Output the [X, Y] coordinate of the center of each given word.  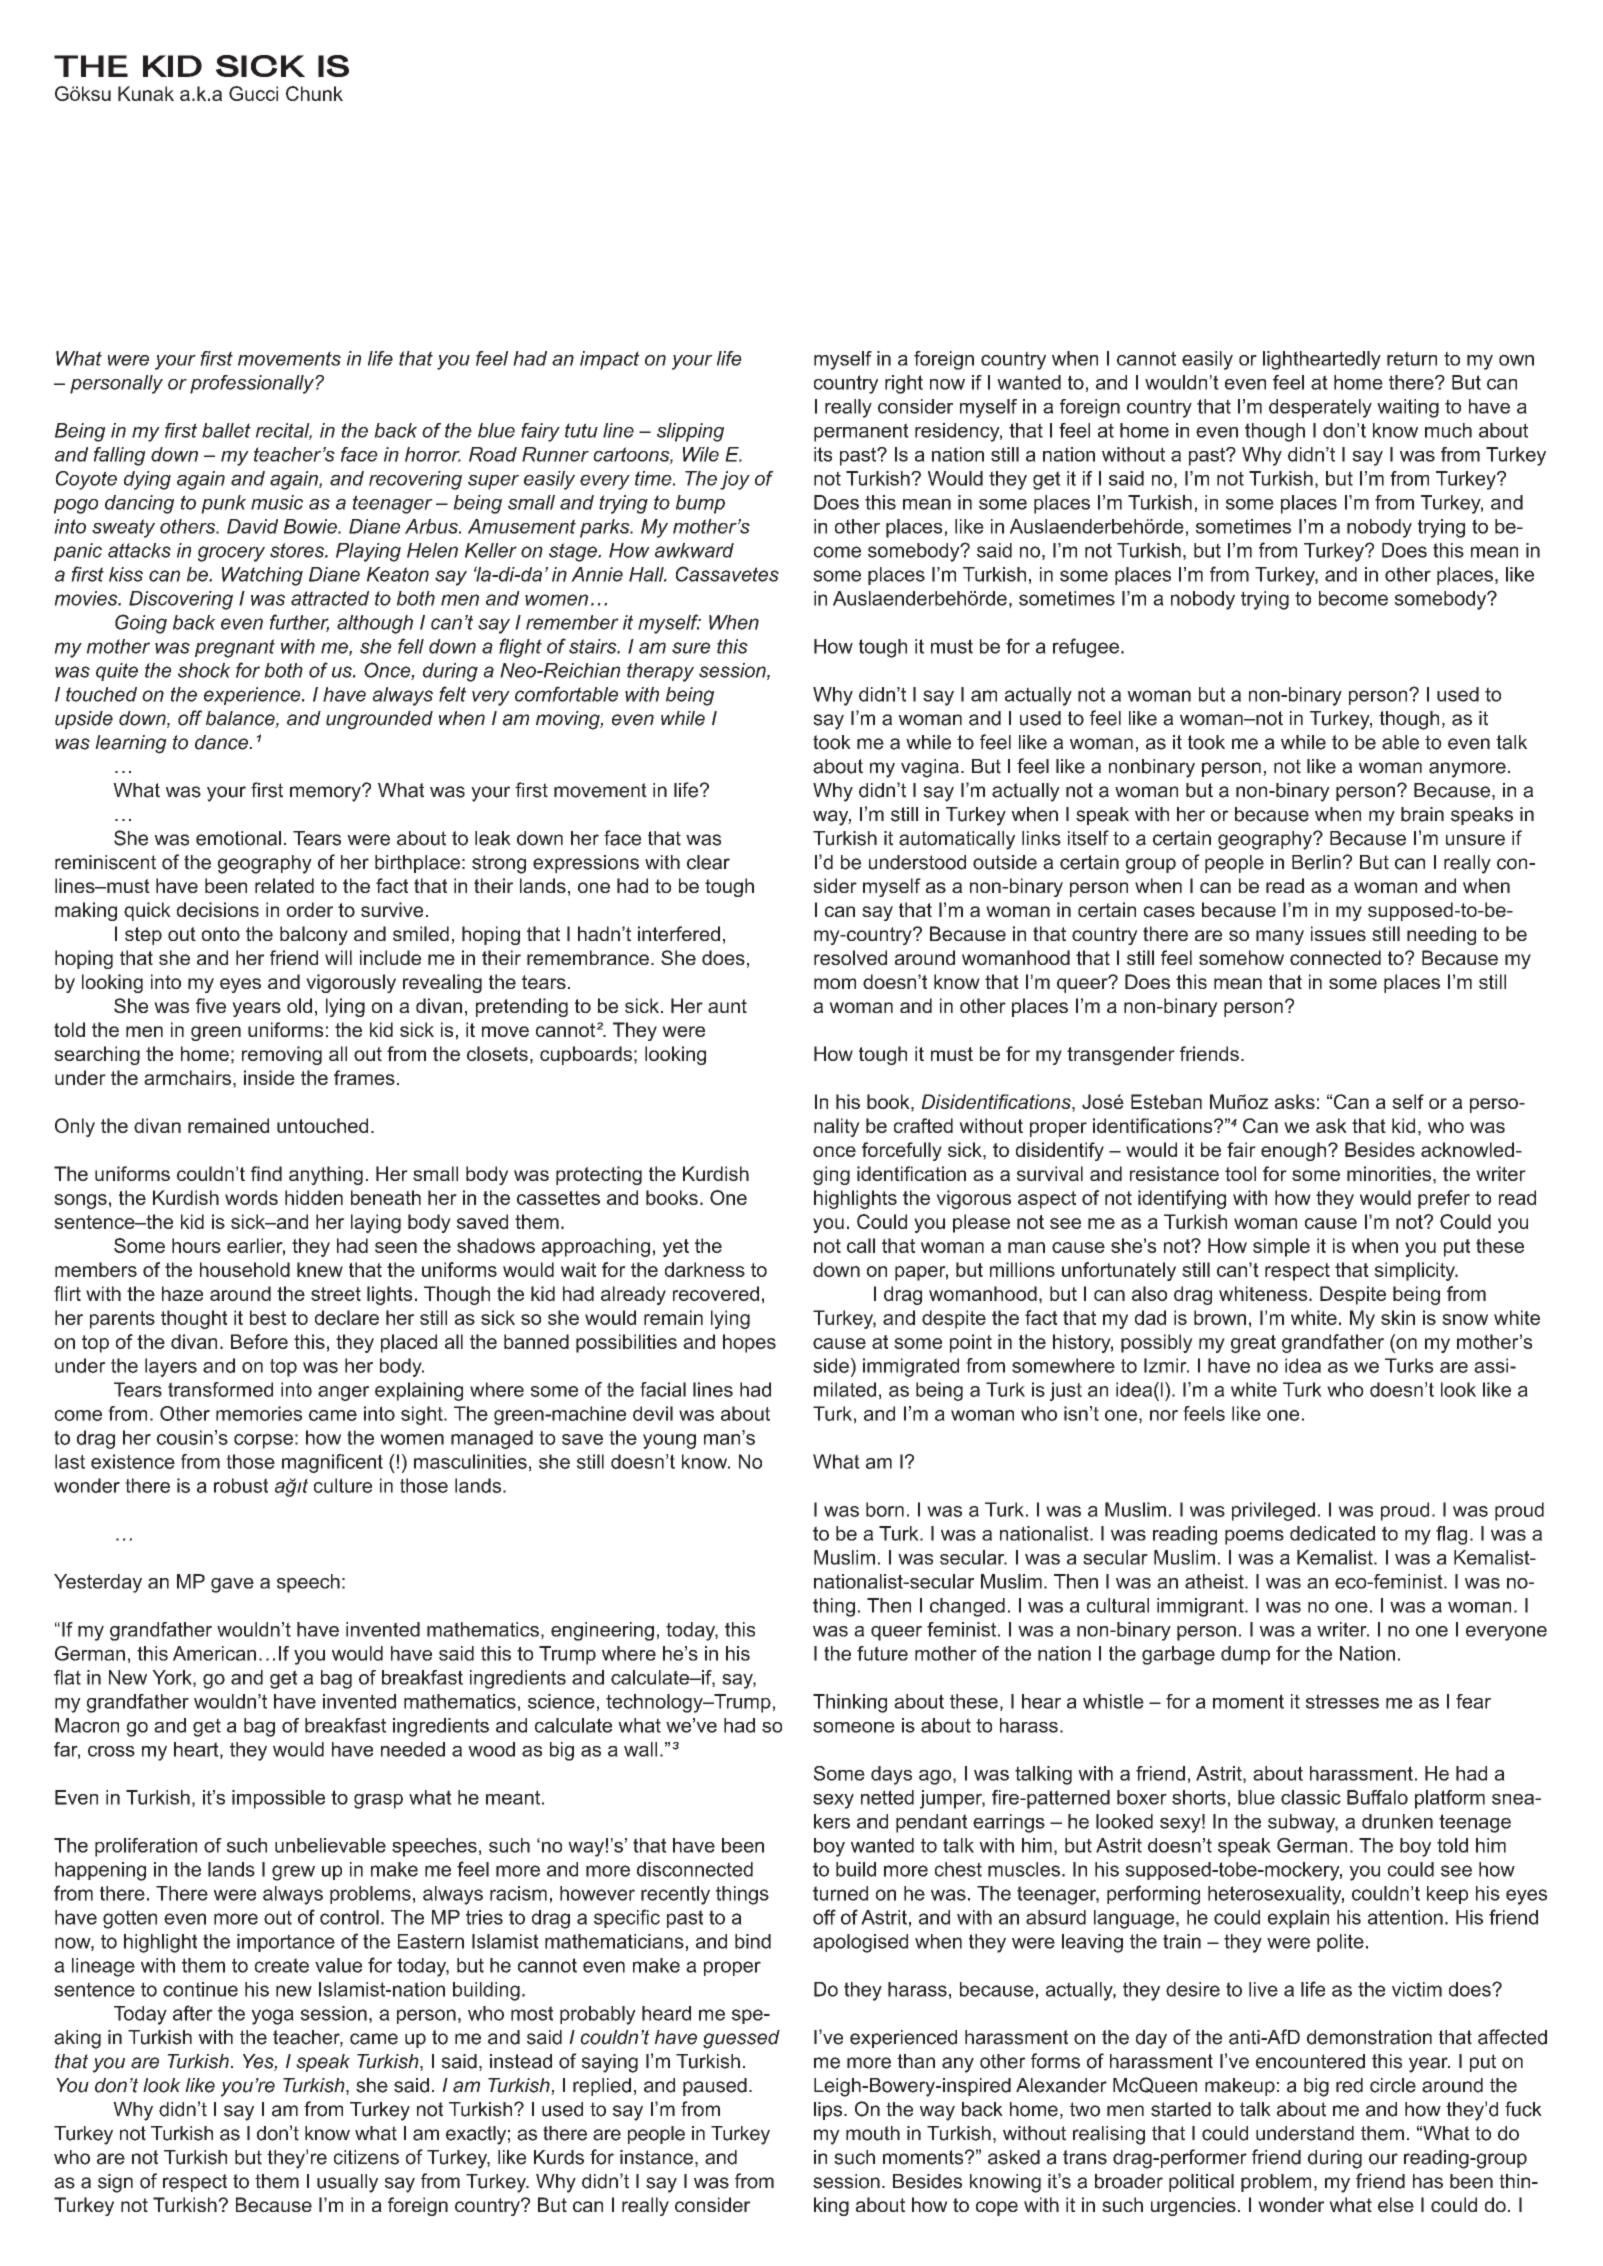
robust [241, 1485]
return [1412, 358]
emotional [238, 838]
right [904, 384]
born [885, 1509]
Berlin [1316, 862]
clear [708, 862]
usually [347, 2183]
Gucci [253, 93]
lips [829, 2111]
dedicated [1332, 1533]
